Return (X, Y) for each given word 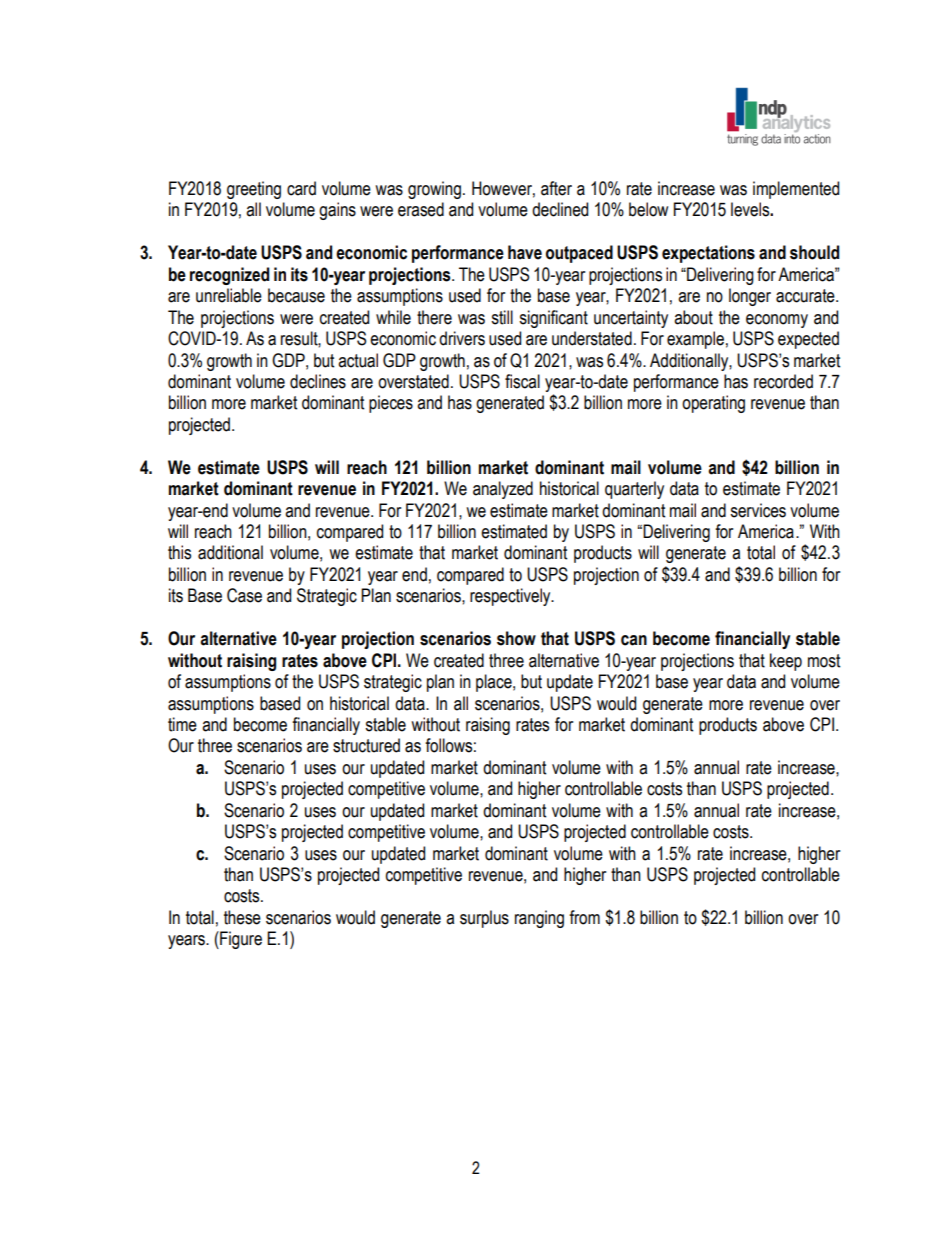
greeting (254, 190)
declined (560, 209)
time (182, 724)
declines (318, 381)
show (516, 638)
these (242, 917)
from (584, 917)
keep (786, 662)
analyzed (503, 490)
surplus (484, 919)
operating (713, 404)
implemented (796, 190)
